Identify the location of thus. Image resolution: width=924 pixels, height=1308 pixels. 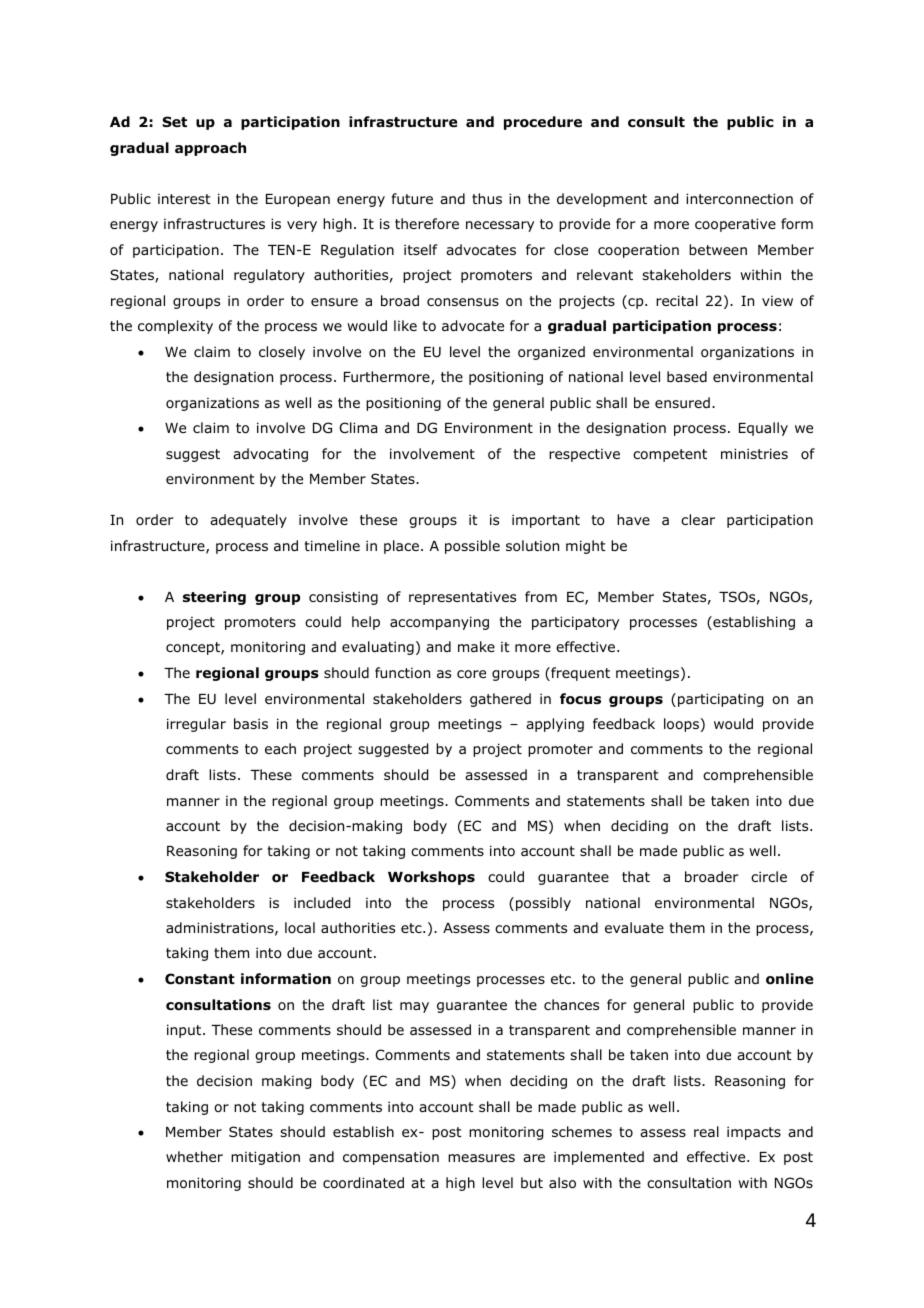
(487, 198).
